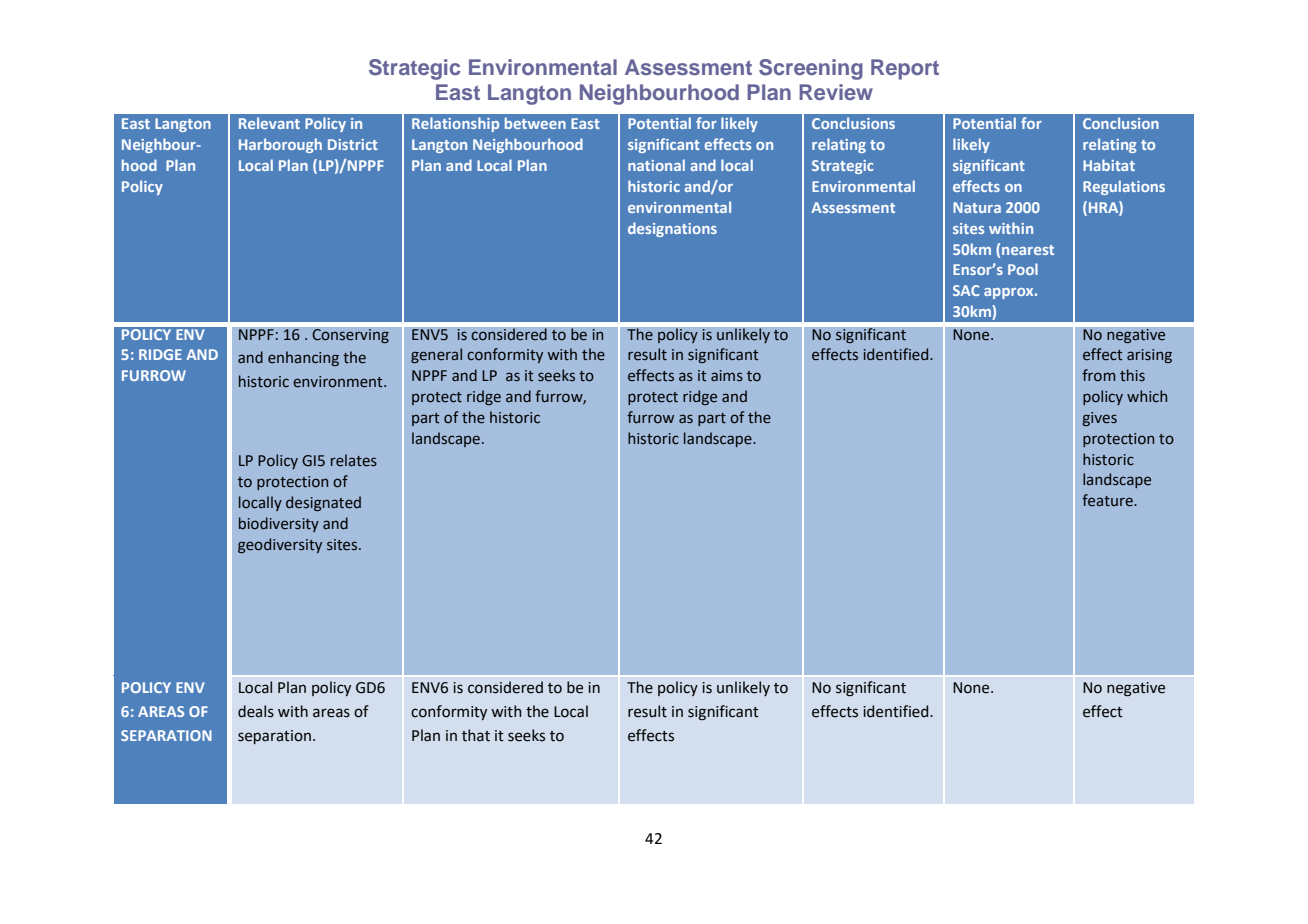 The width and height of the image is (1308, 924). Describe the element at coordinates (1099, 419) in the image. I see `gives` at that location.
